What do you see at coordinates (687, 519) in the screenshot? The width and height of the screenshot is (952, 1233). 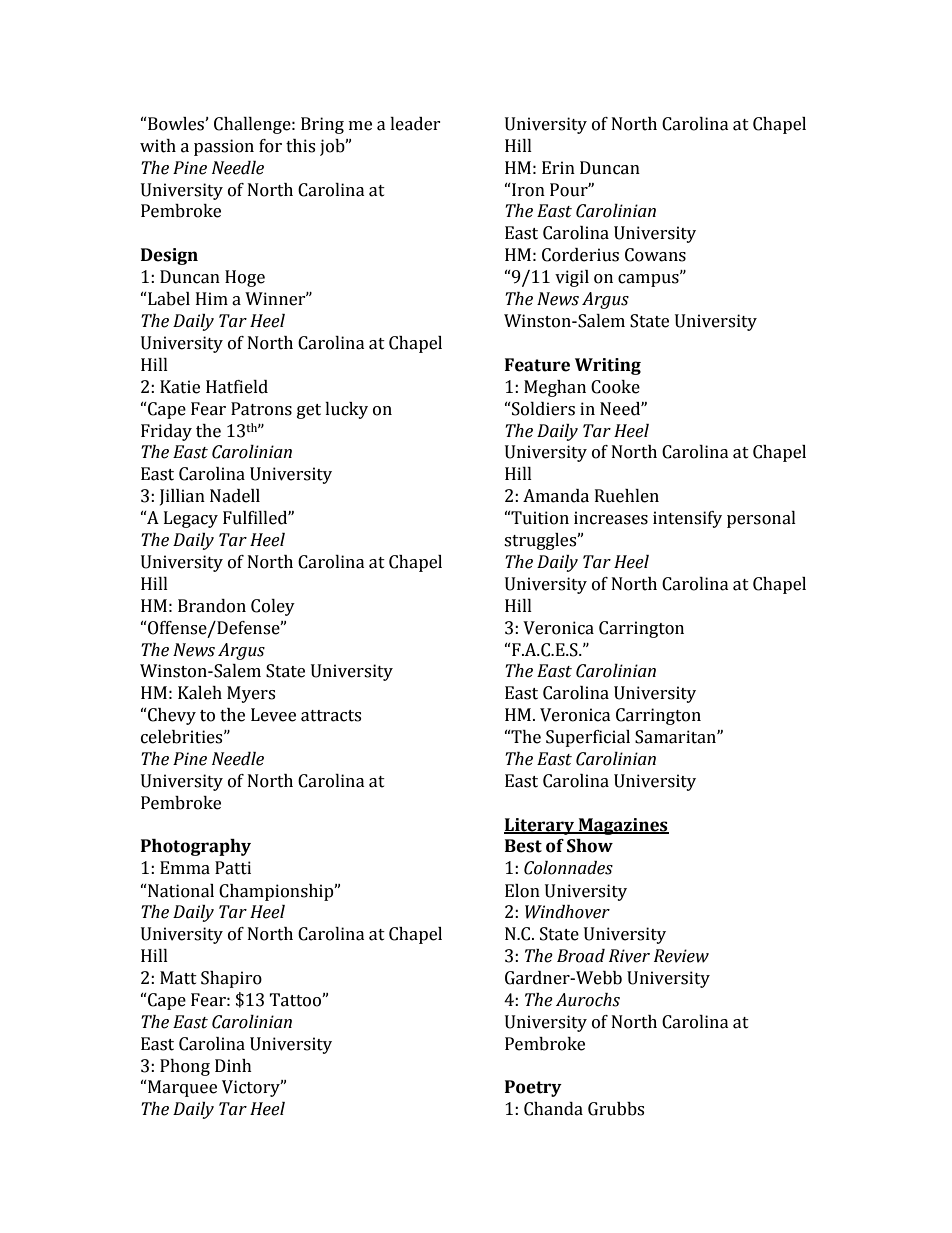 I see `intensify` at bounding box center [687, 519].
